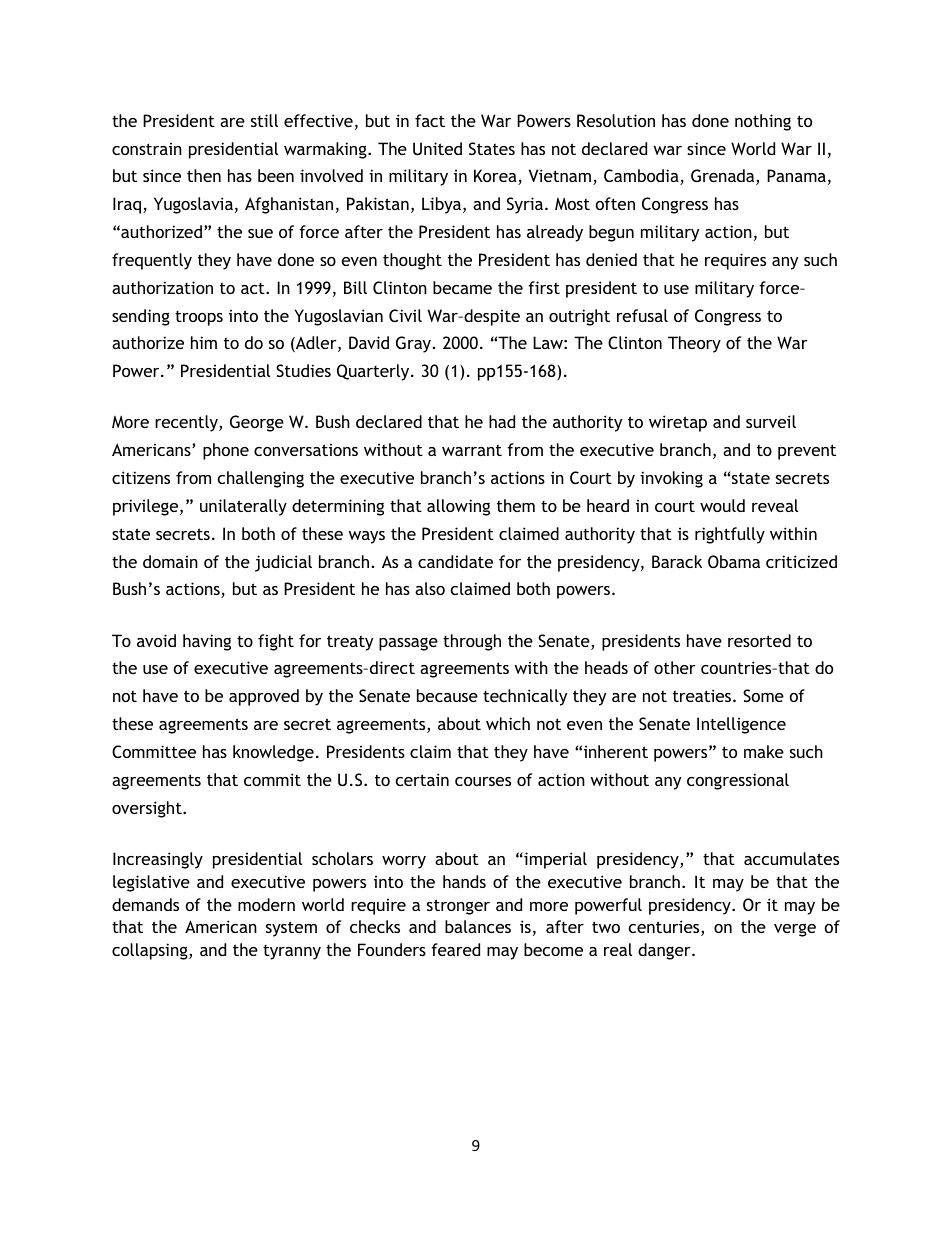 The width and height of the document is (952, 1233). Describe the element at coordinates (170, 561) in the document. I see `domain` at that location.
